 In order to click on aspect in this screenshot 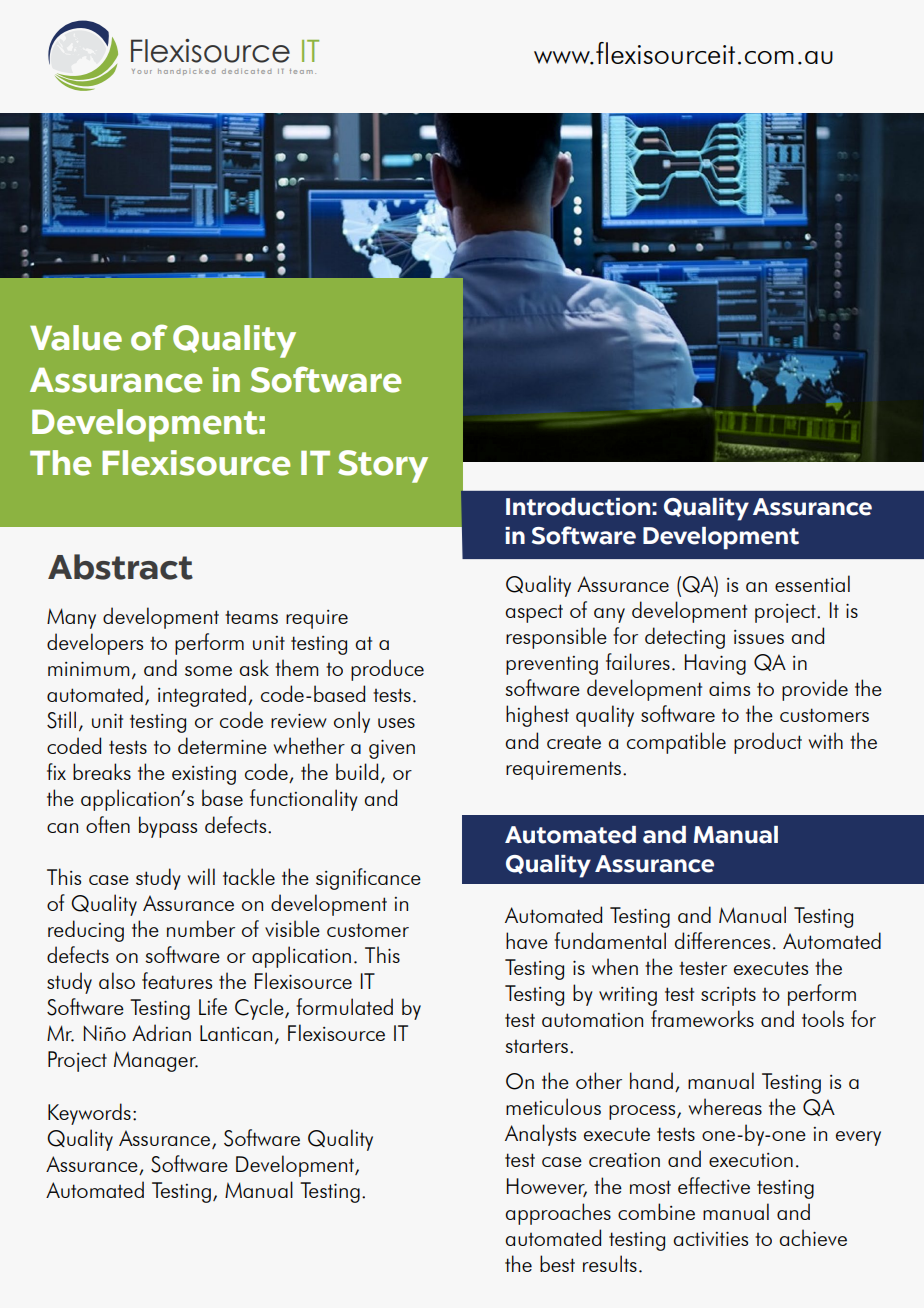, I will do `click(534, 613)`.
